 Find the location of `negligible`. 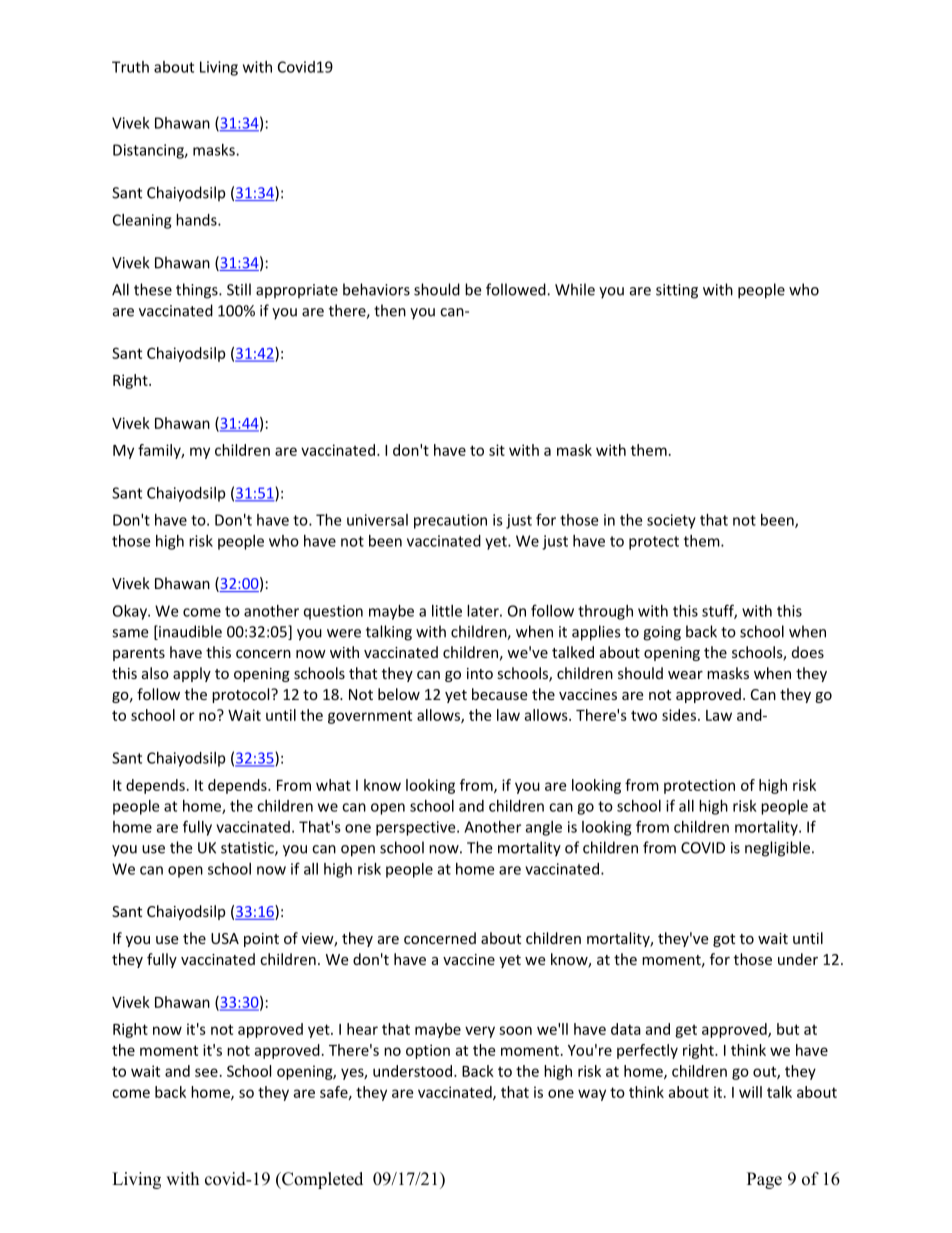

negligible is located at coordinates (777, 849).
